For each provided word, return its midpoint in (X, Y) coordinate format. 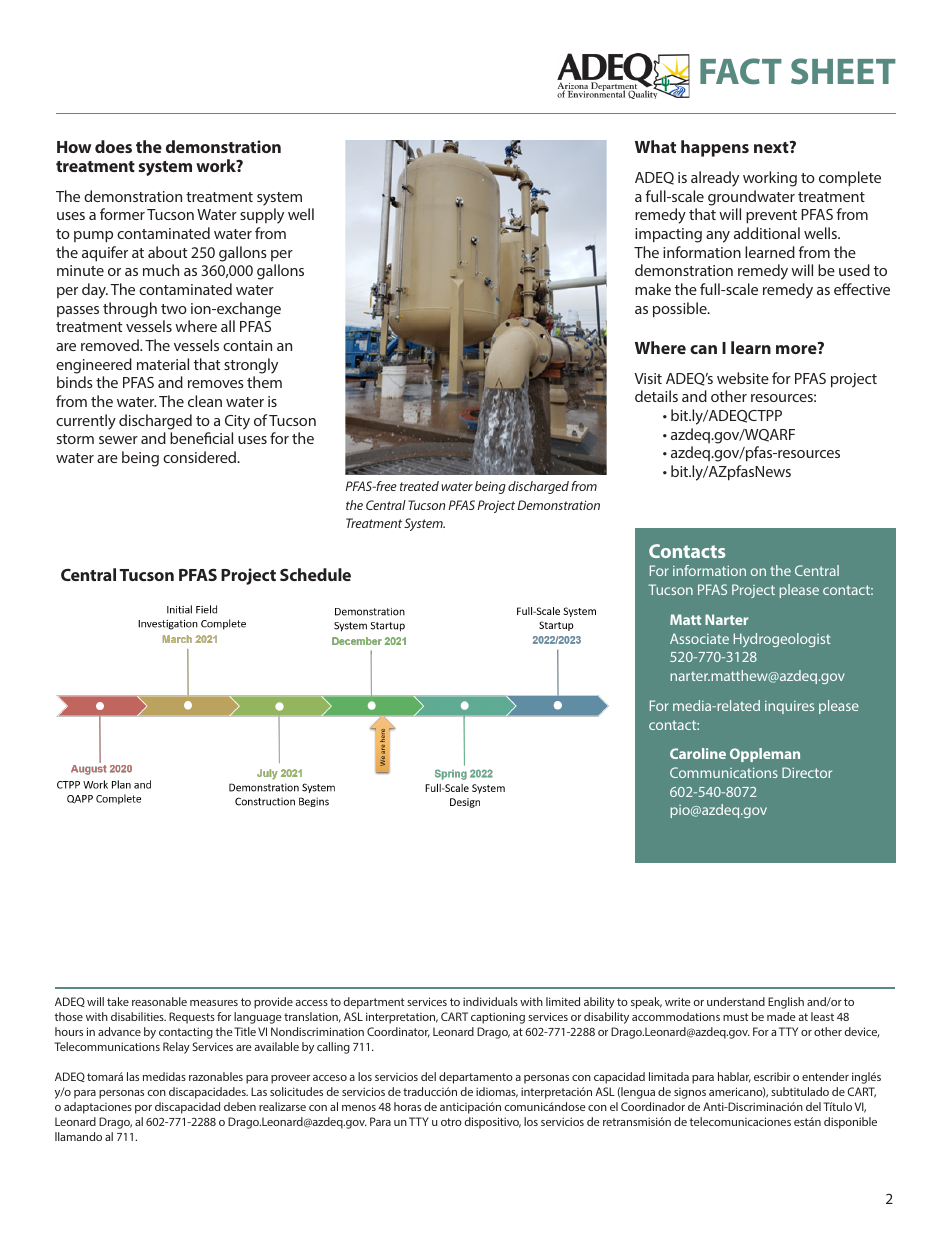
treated (419, 486)
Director (807, 772)
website (743, 378)
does (113, 146)
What (655, 146)
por (143, 1109)
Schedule (315, 574)
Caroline (698, 753)
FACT (741, 71)
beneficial (201, 438)
